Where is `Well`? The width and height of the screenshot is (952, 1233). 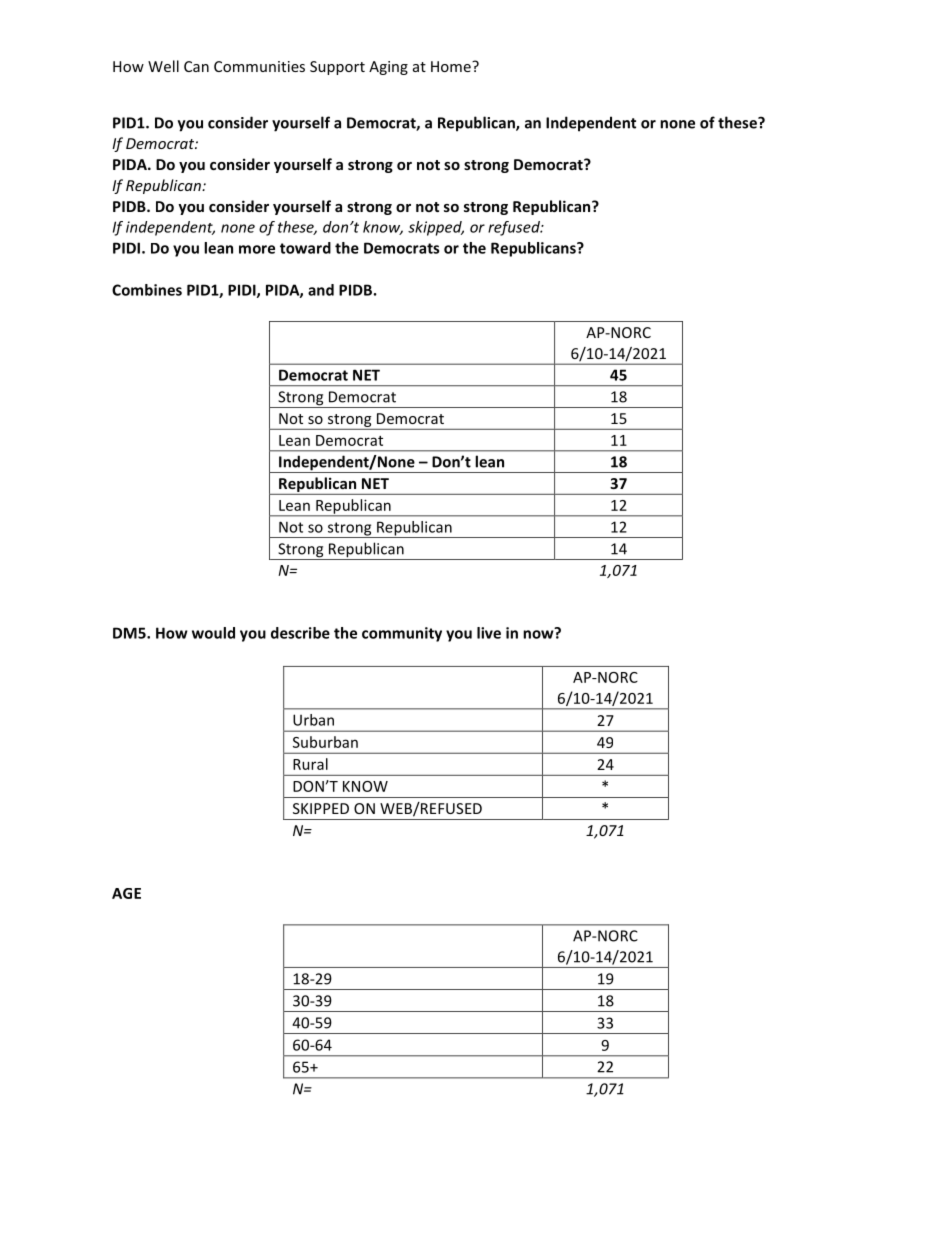 Well is located at coordinates (163, 66).
